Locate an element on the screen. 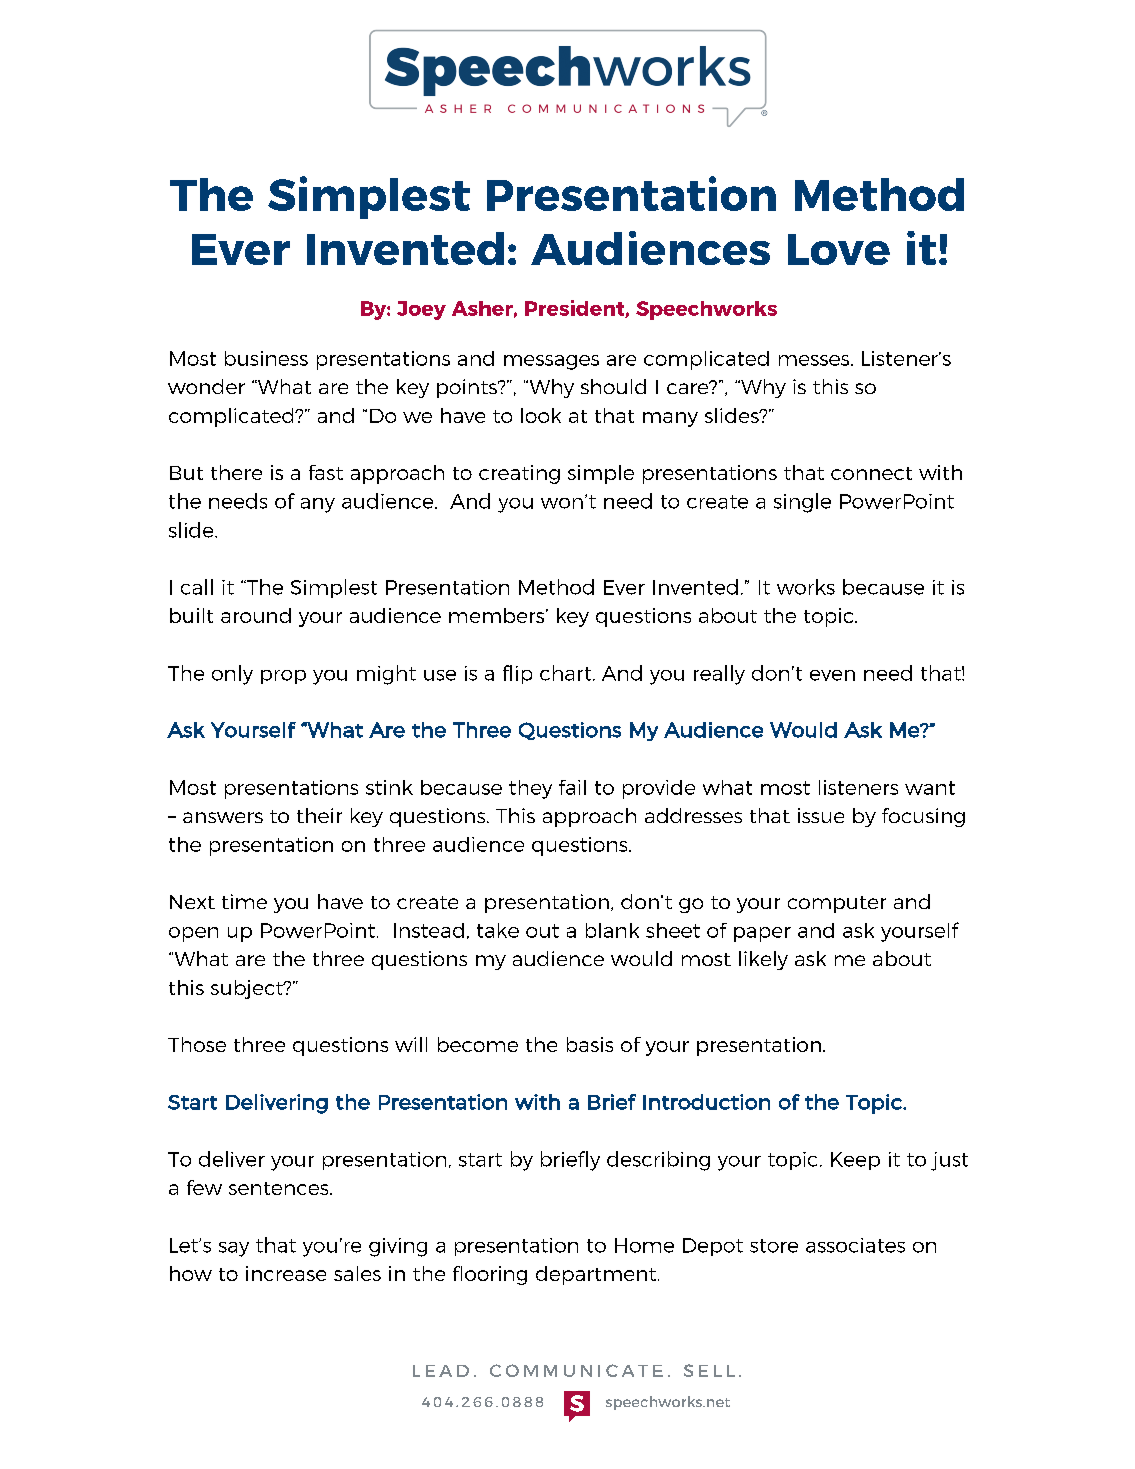 The width and height of the screenshot is (1135, 1469). business is located at coordinates (266, 358).
